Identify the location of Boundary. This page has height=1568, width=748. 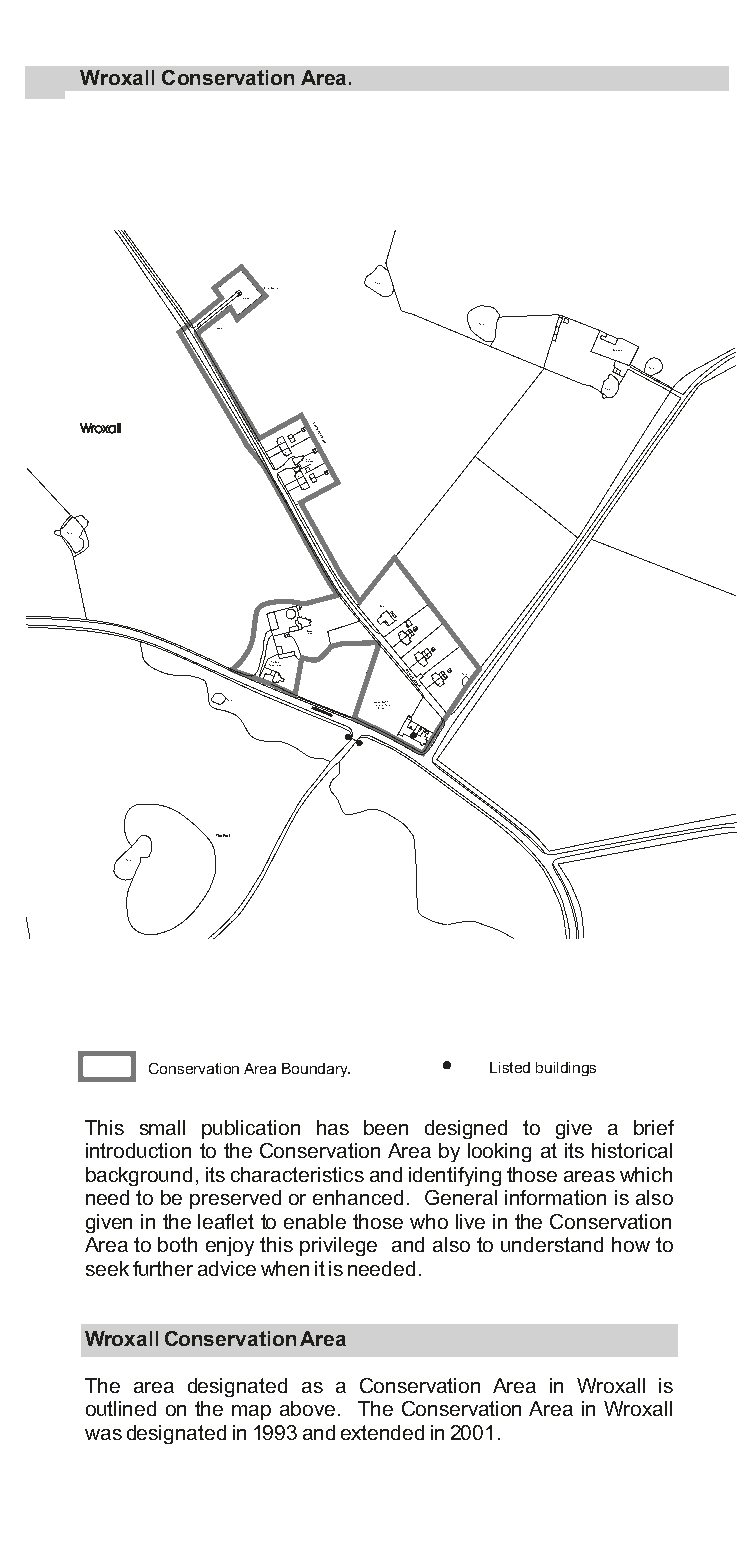
(316, 1070).
